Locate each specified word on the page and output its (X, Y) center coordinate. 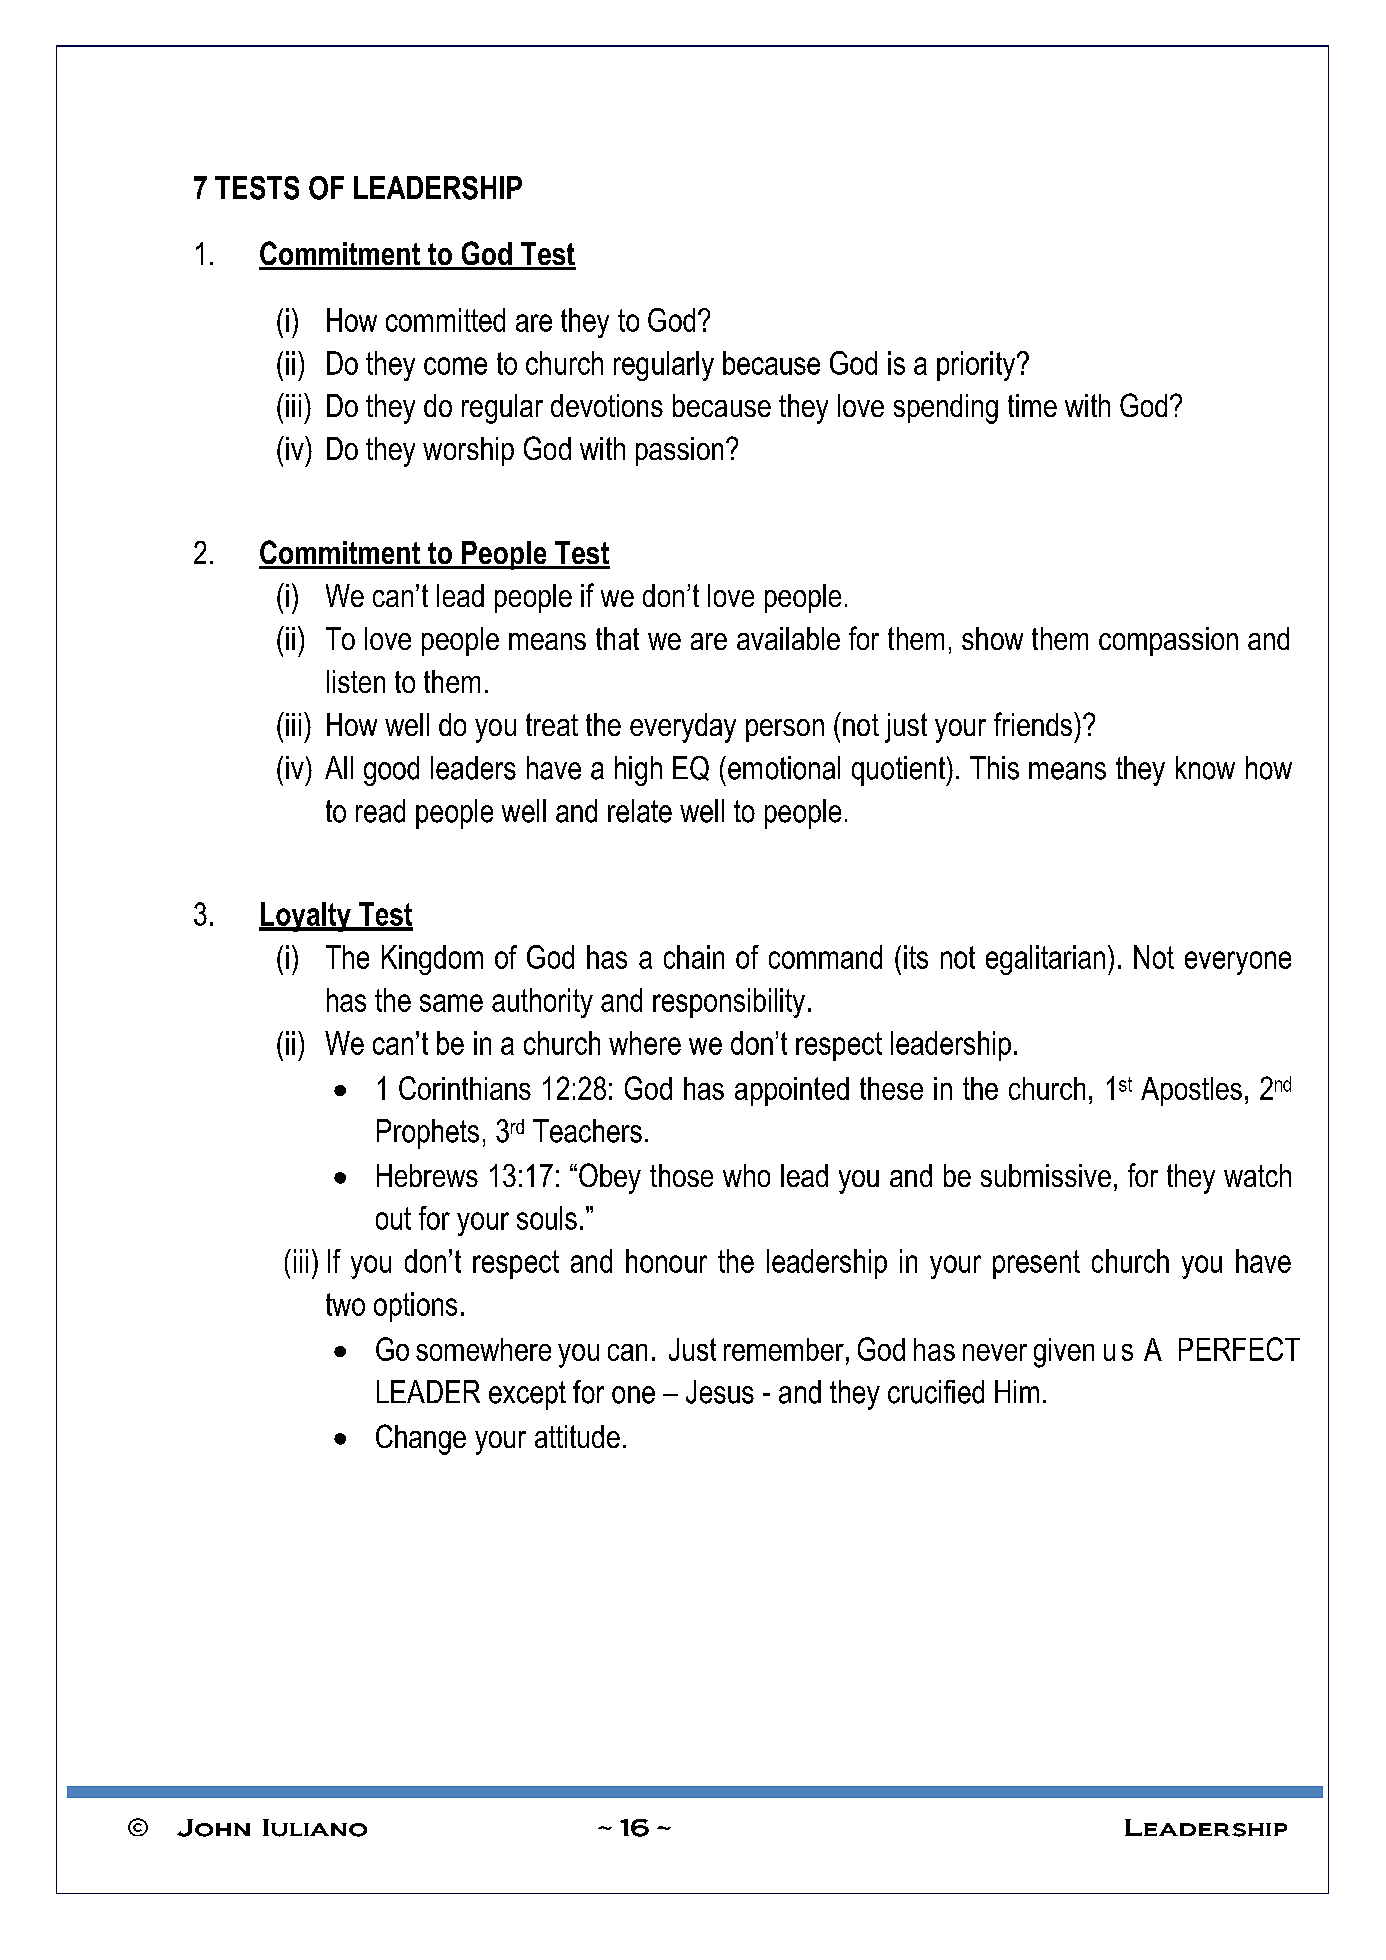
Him (1017, 1391)
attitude (577, 1436)
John (213, 1828)
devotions (607, 405)
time (1032, 405)
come (455, 366)
